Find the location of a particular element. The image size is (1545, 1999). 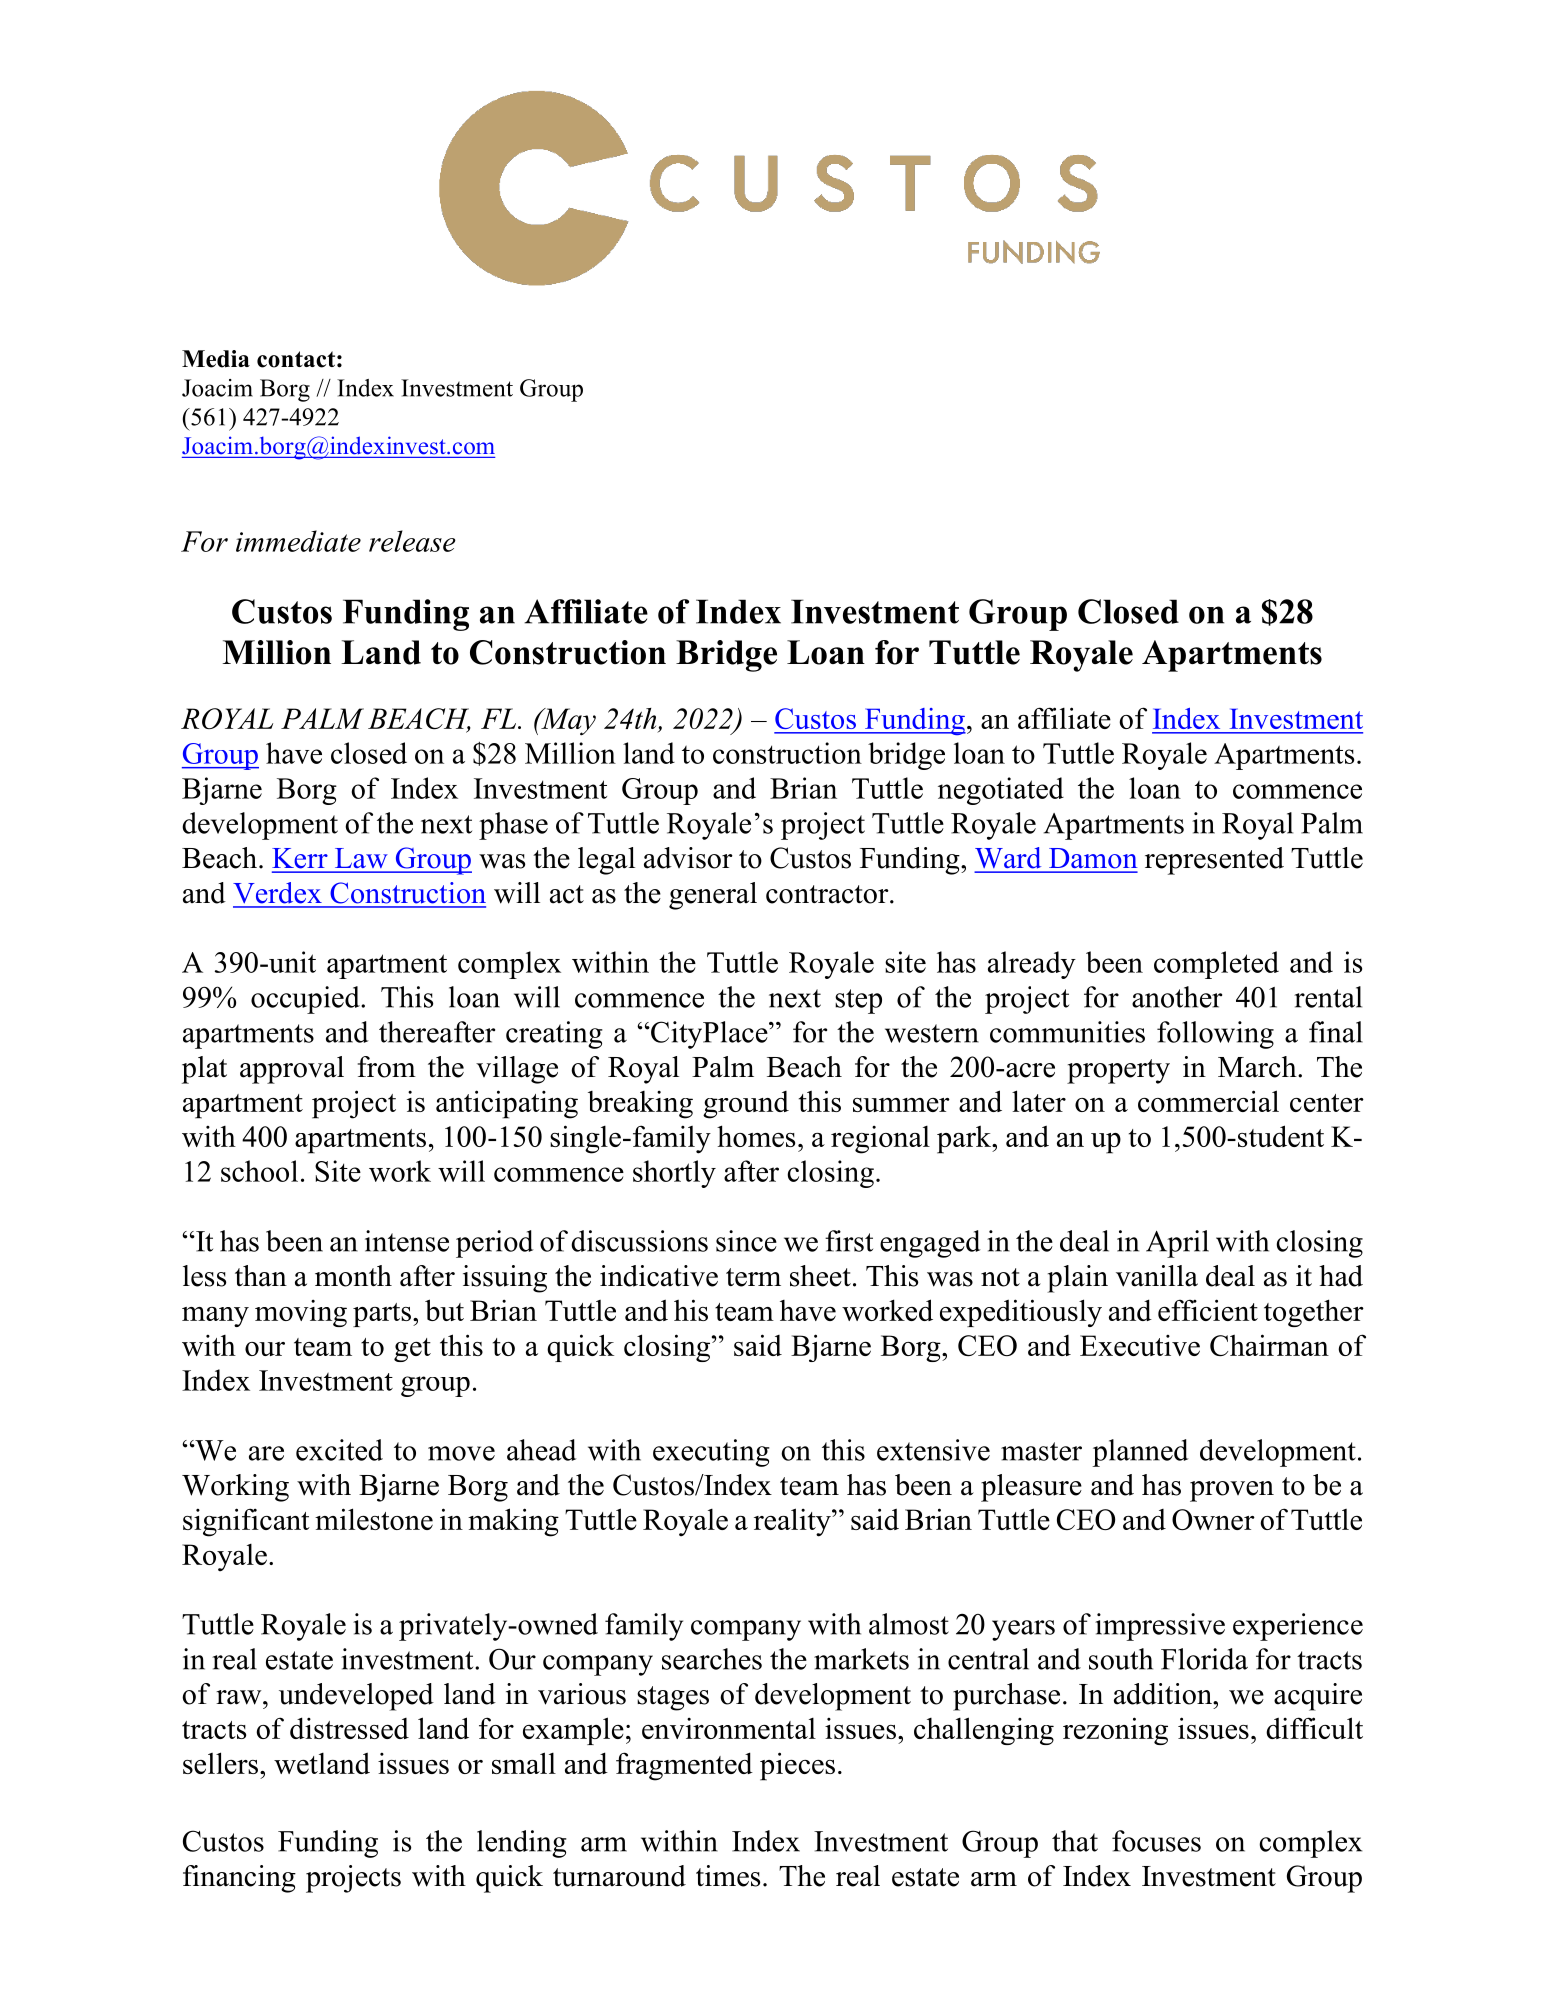

times is located at coordinates (728, 1876).
